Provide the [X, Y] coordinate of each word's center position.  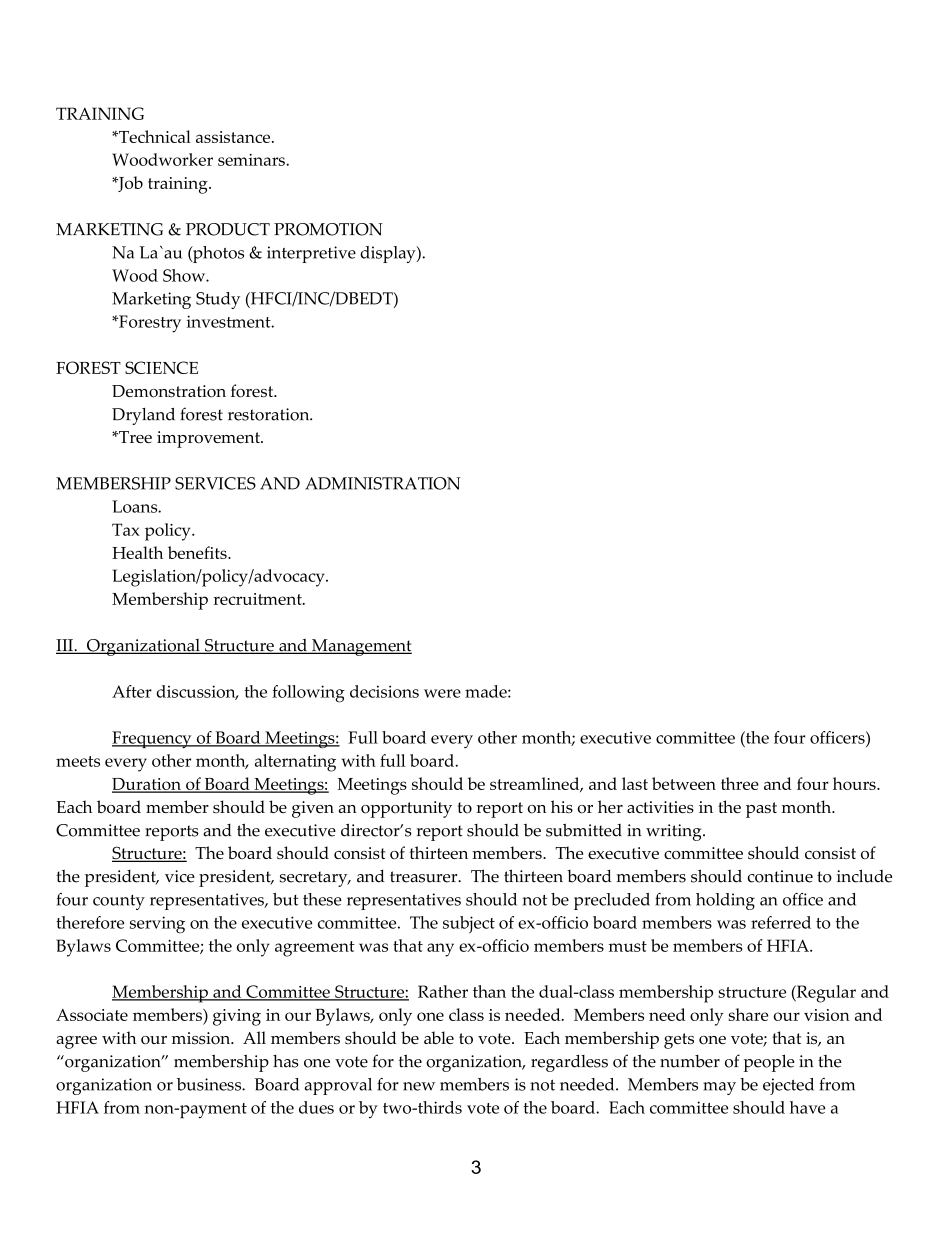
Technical [154, 136]
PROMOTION [328, 229]
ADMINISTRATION [383, 483]
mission [202, 1038]
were [442, 693]
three [740, 783]
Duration [147, 785]
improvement [209, 439]
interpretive [311, 254]
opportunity [406, 809]
